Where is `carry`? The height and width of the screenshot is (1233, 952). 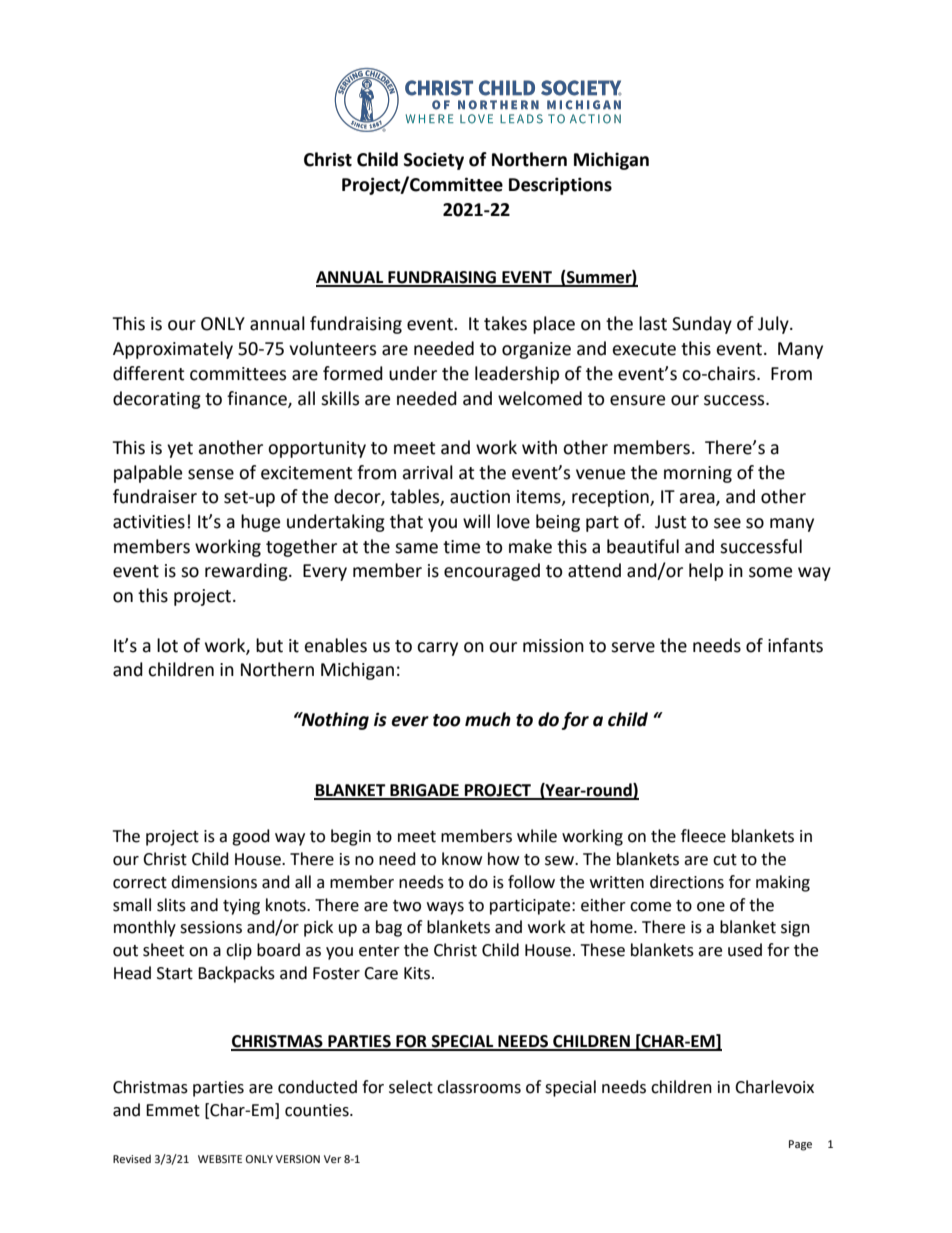 carry is located at coordinates (437, 649).
